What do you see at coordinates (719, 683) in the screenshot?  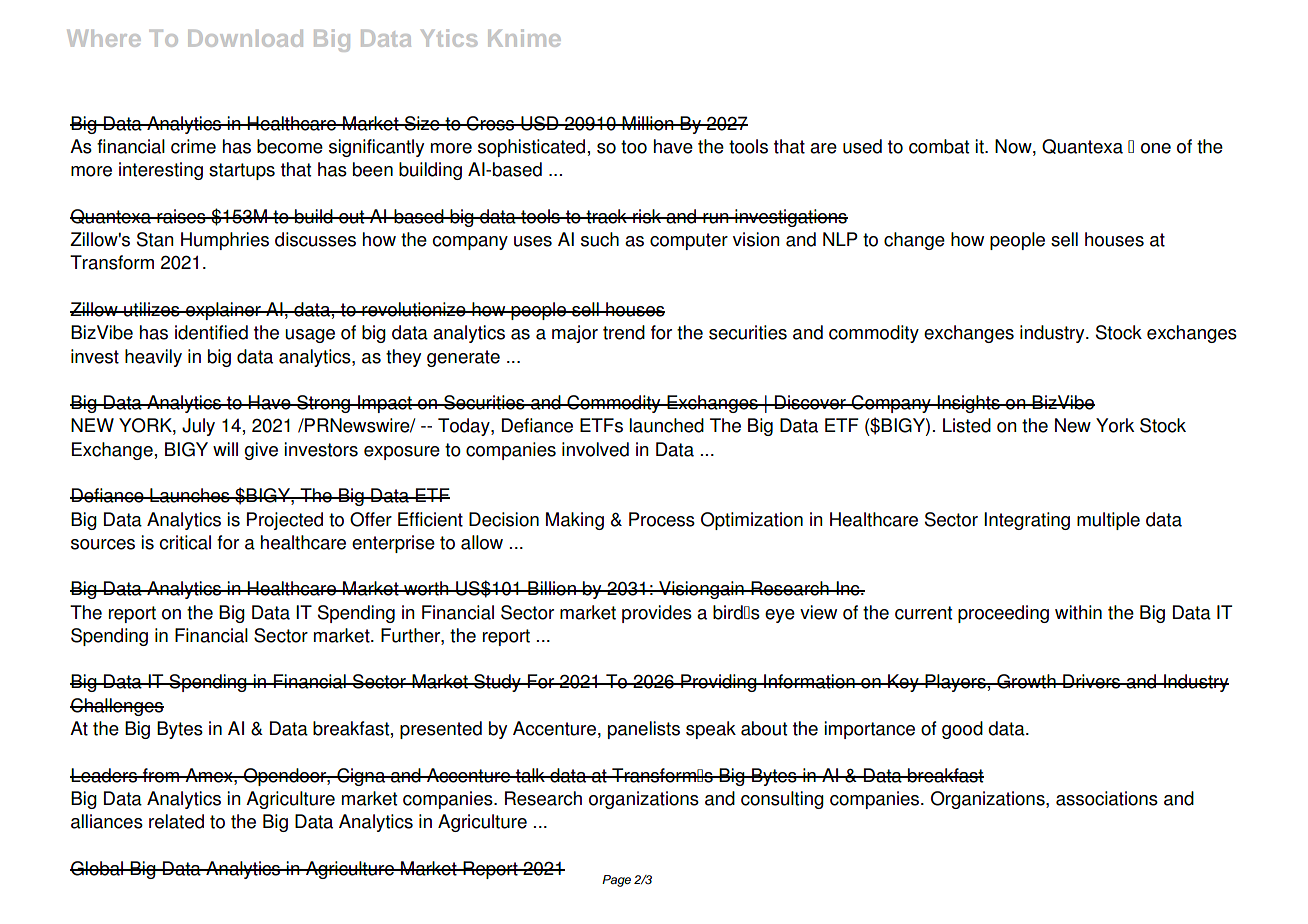 I see `Providing` at bounding box center [719, 683].
